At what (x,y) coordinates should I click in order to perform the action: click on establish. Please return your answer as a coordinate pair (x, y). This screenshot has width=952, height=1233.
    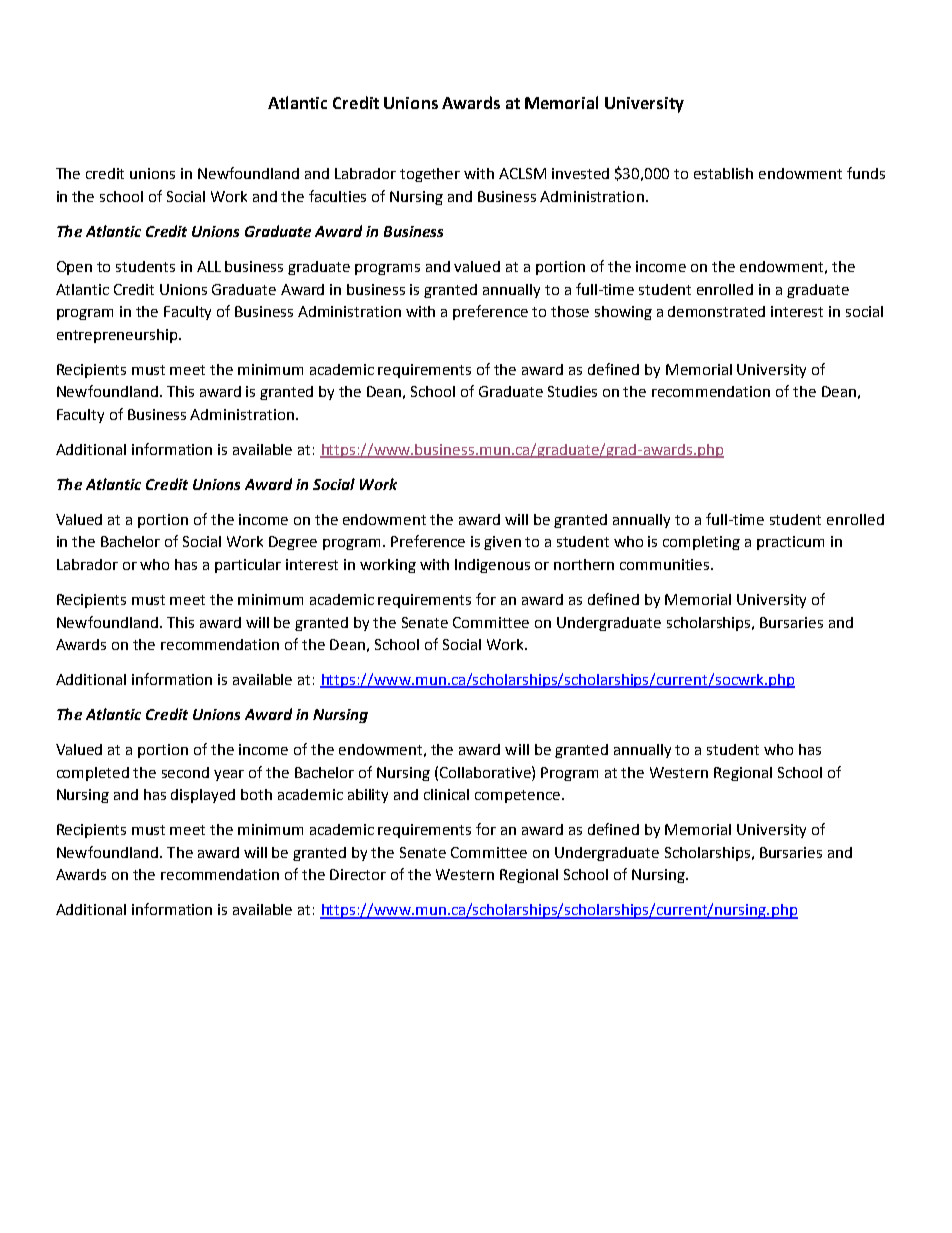
    Looking at the image, I should click on (723, 173).
